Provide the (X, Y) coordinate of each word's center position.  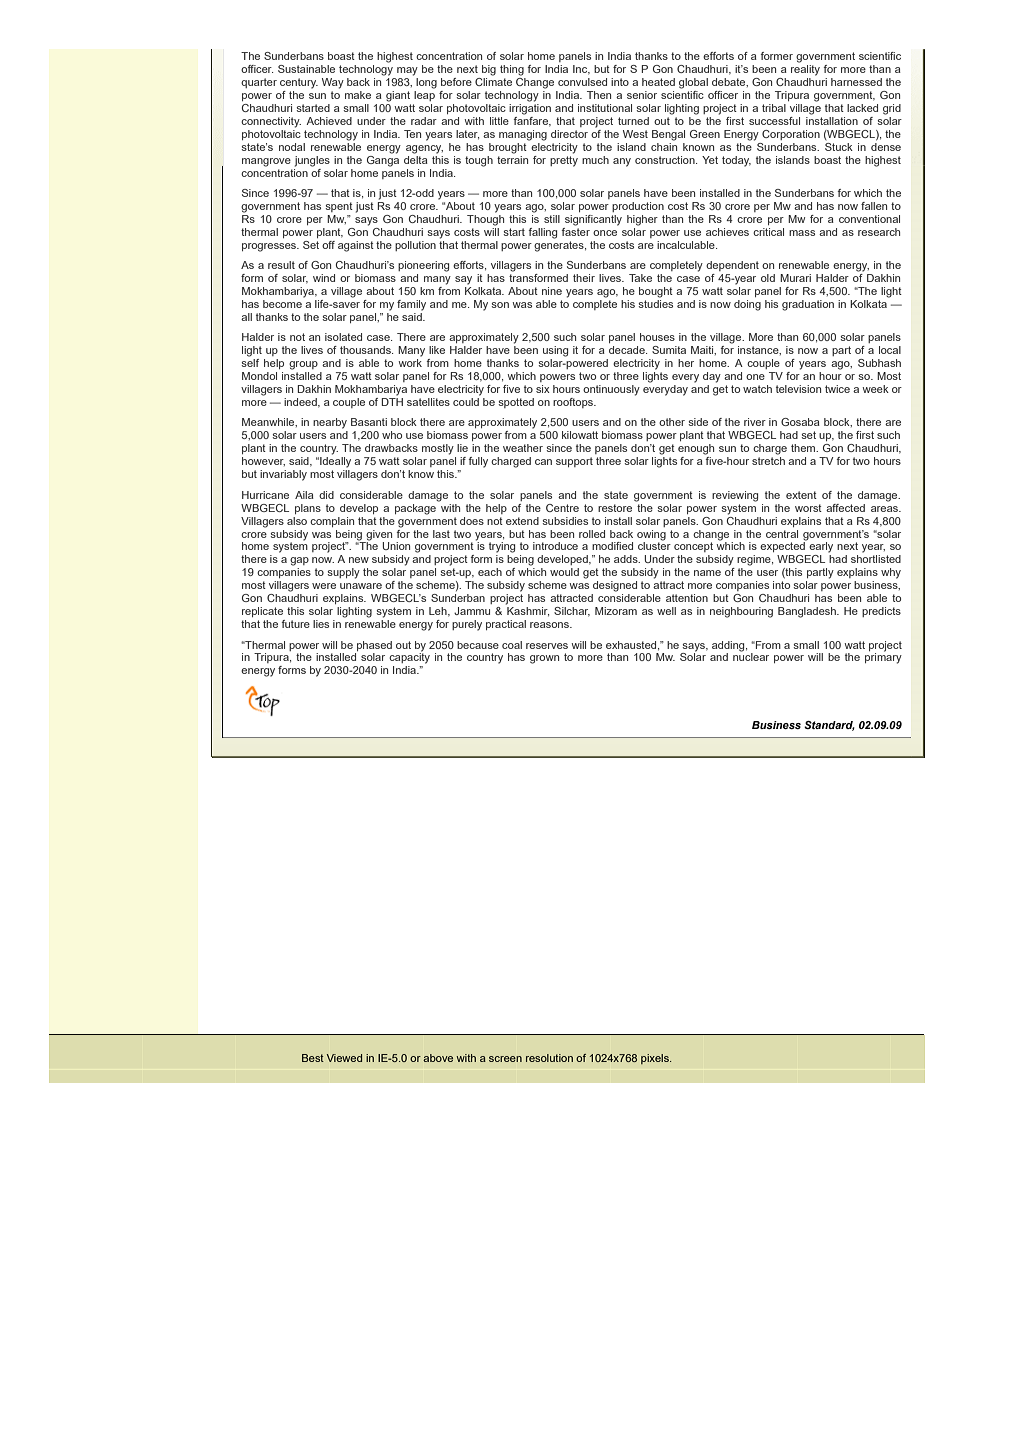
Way (333, 83)
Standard (829, 726)
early (821, 547)
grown (544, 659)
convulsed (582, 82)
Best (313, 1058)
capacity (409, 657)
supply (343, 573)
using (555, 351)
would (564, 572)
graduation (808, 305)
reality (805, 69)
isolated (343, 337)
